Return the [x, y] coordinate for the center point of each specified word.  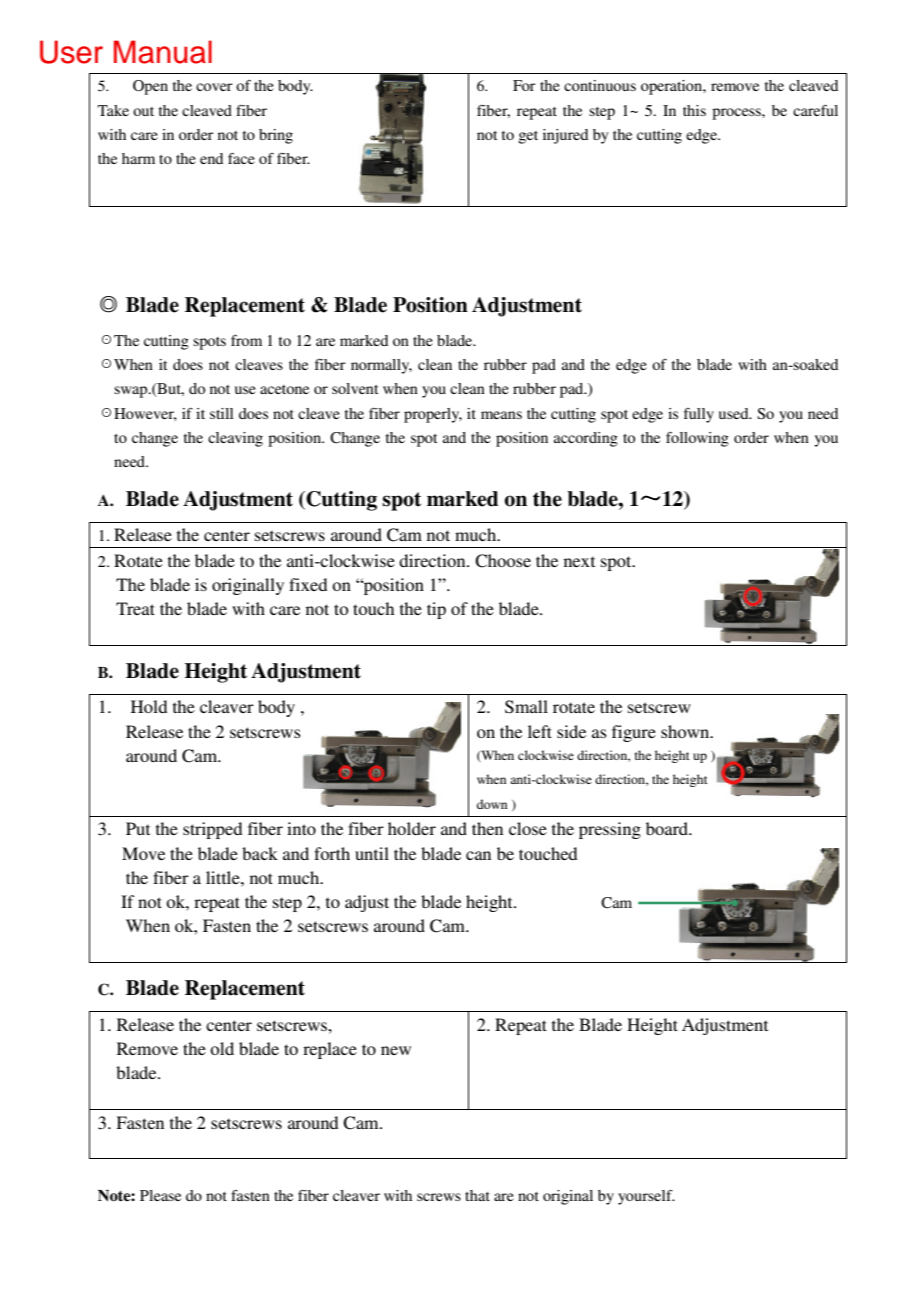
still [221, 413]
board [668, 828]
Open [150, 87]
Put [138, 828]
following [697, 439]
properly [433, 415]
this [694, 110]
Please [160, 1195]
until [372, 853]
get [528, 137]
